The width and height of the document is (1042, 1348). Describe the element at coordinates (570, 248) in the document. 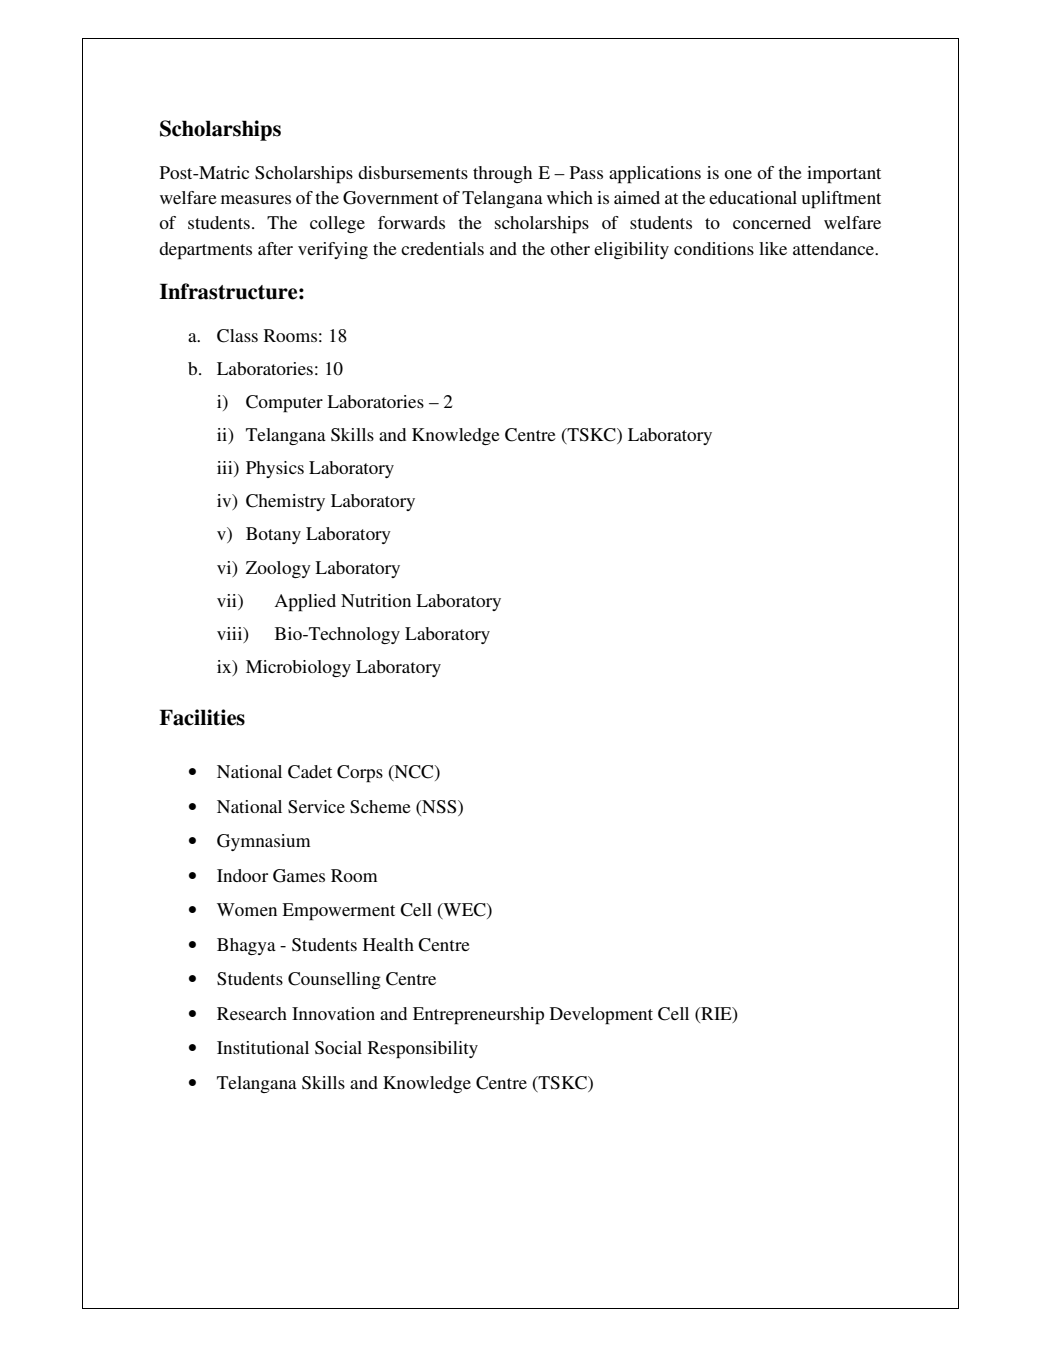

I see `other` at that location.
